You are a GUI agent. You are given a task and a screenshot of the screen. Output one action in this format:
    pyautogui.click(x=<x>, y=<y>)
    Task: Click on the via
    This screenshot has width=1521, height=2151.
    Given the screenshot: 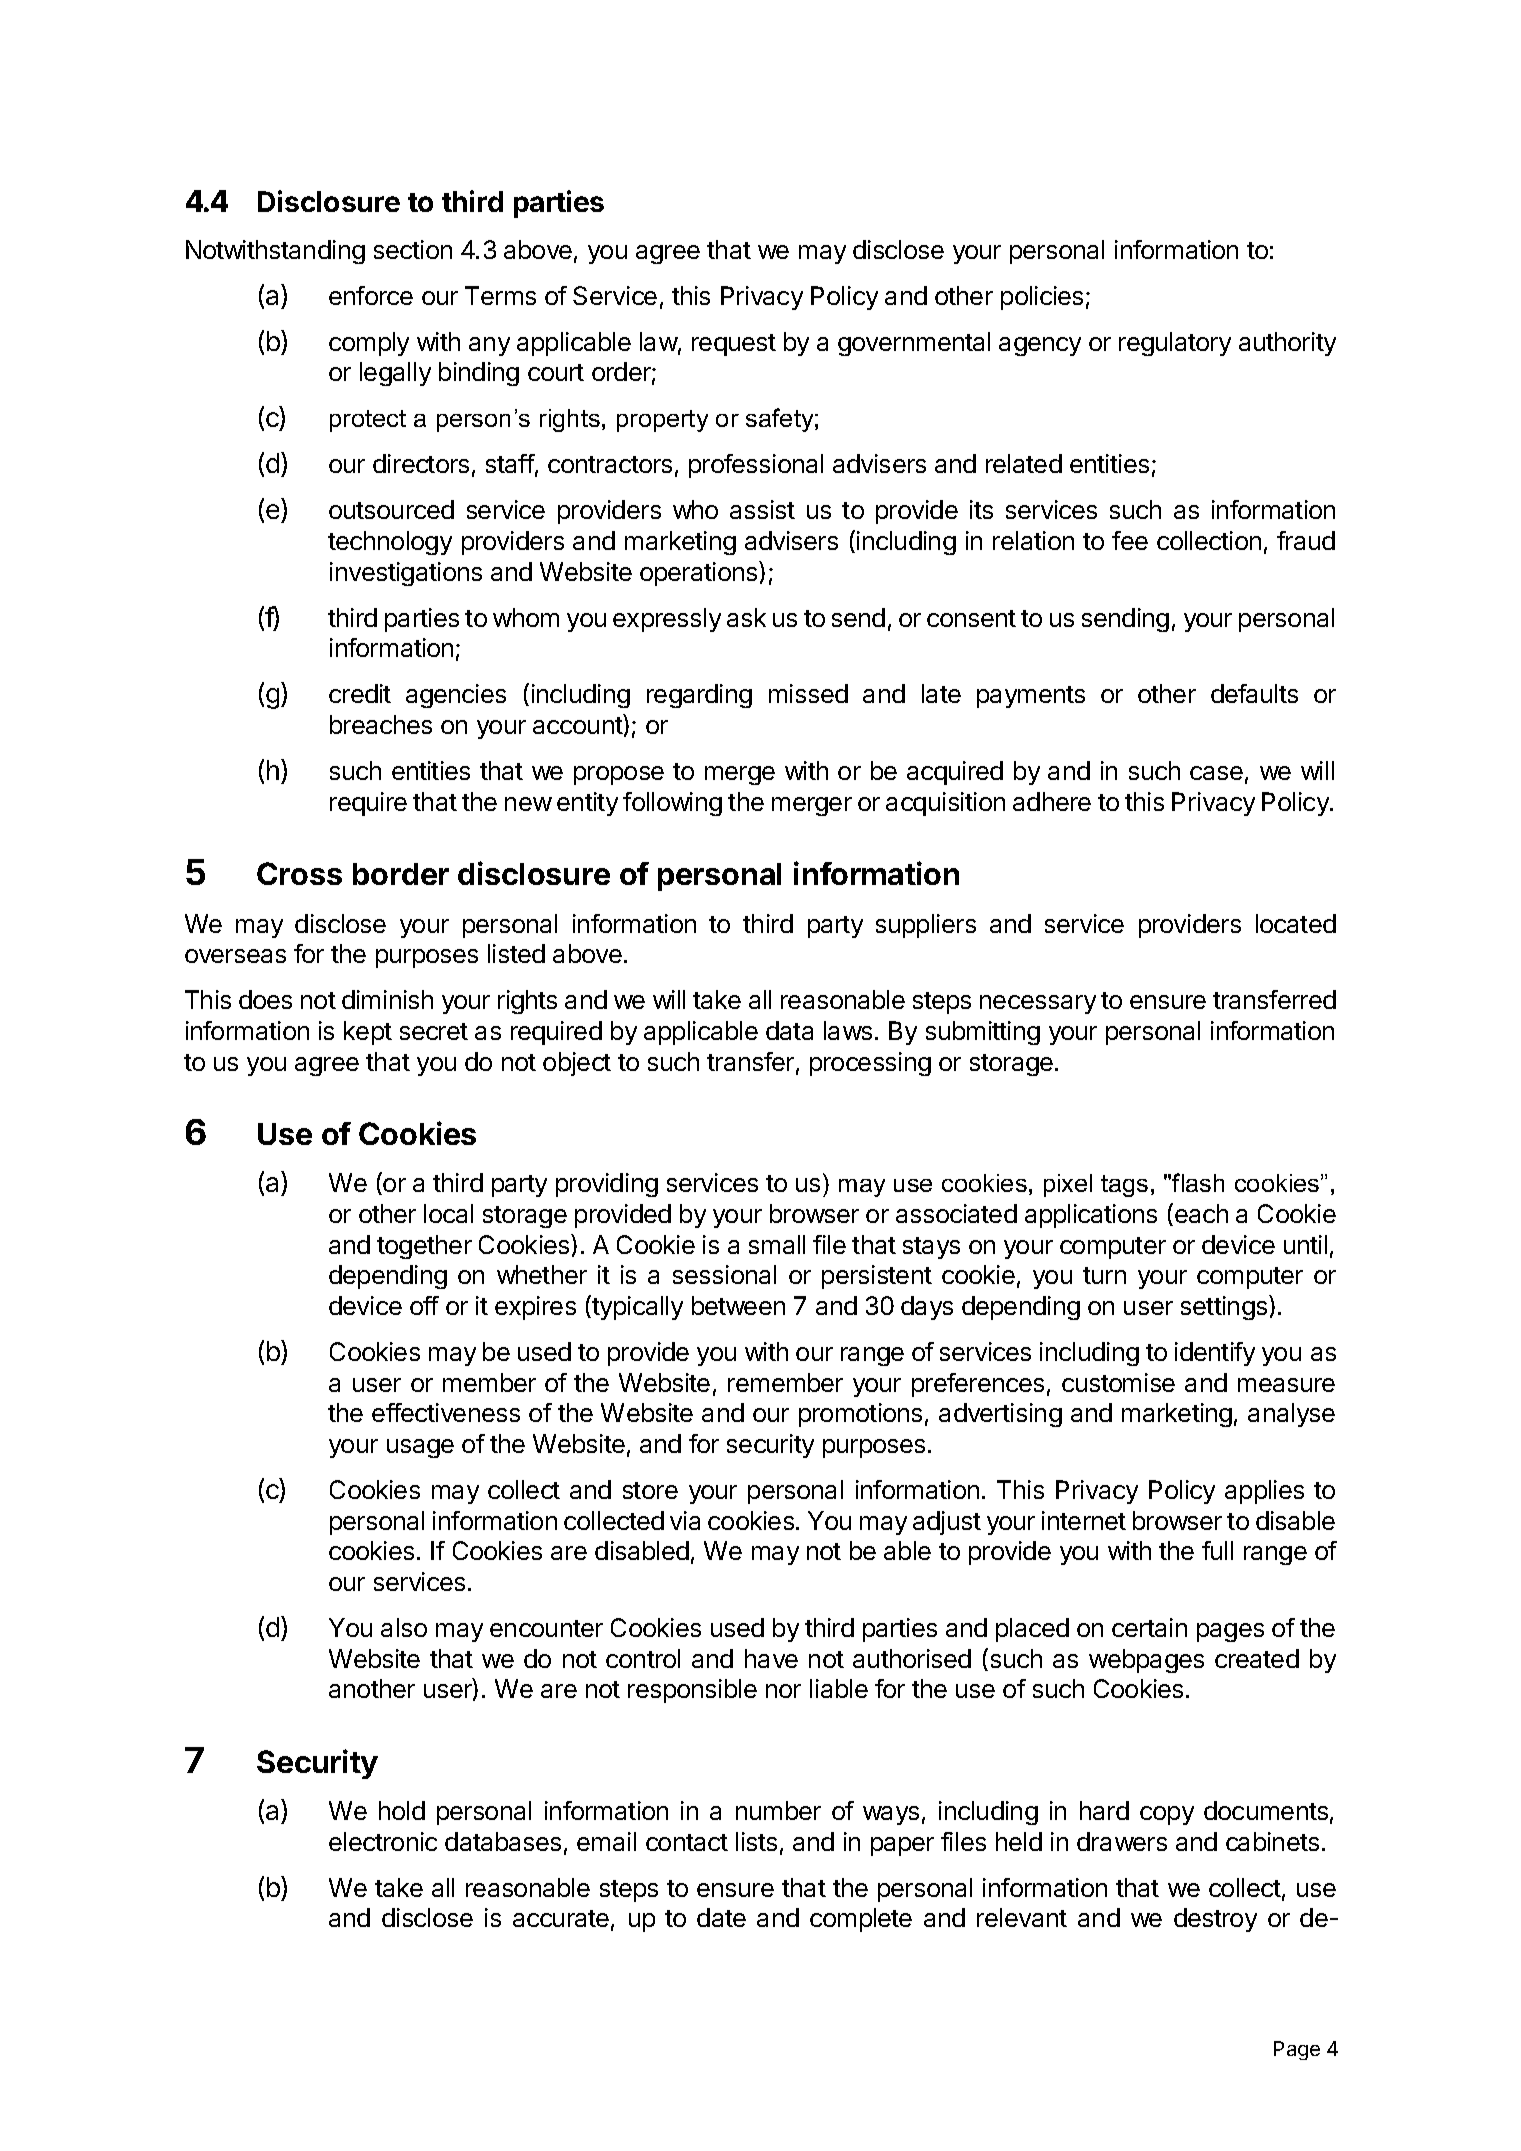 What is the action you would take?
    pyautogui.click(x=685, y=1520)
